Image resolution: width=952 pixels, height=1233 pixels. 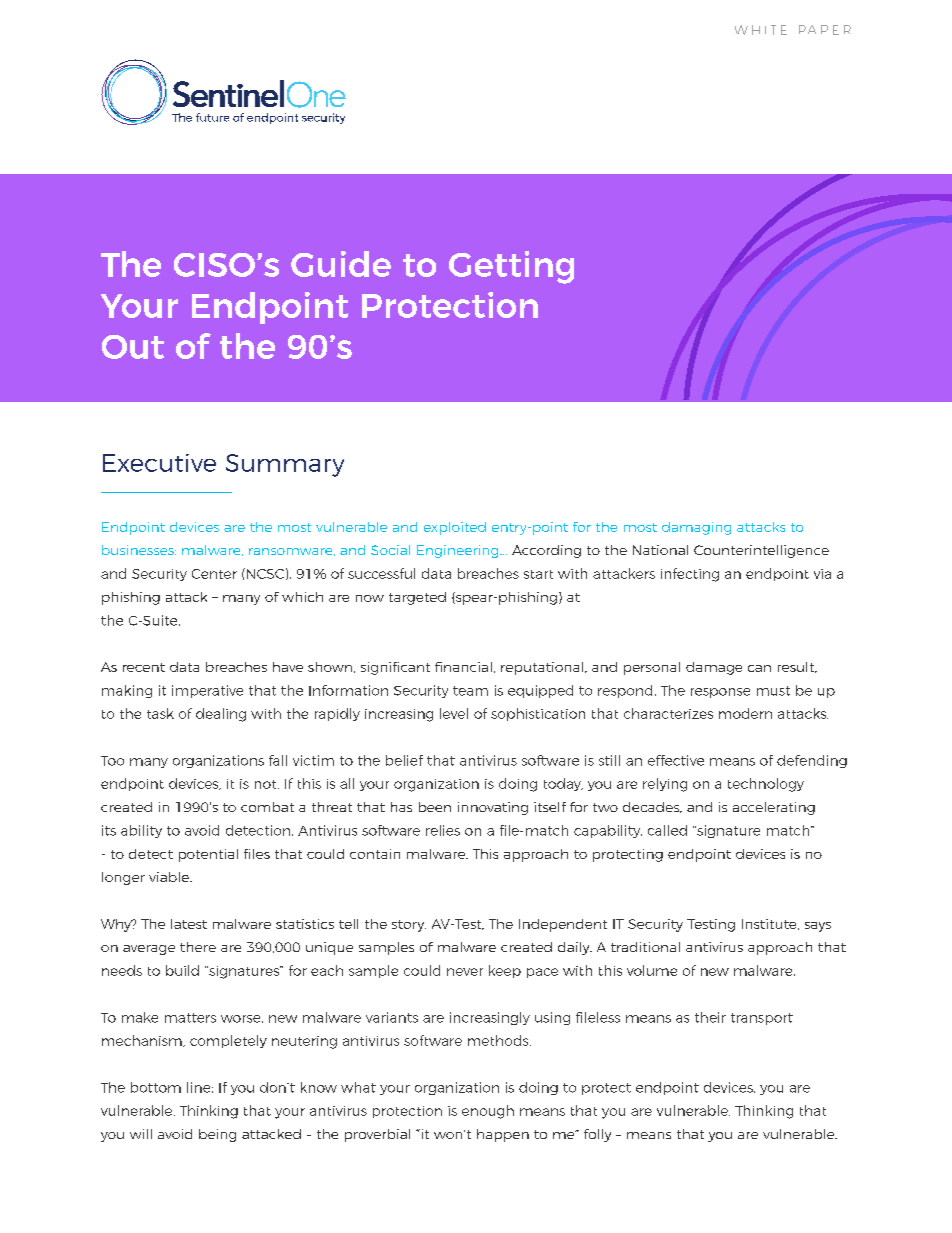 What do you see at coordinates (766, 785) in the screenshot?
I see `technology` at bounding box center [766, 785].
